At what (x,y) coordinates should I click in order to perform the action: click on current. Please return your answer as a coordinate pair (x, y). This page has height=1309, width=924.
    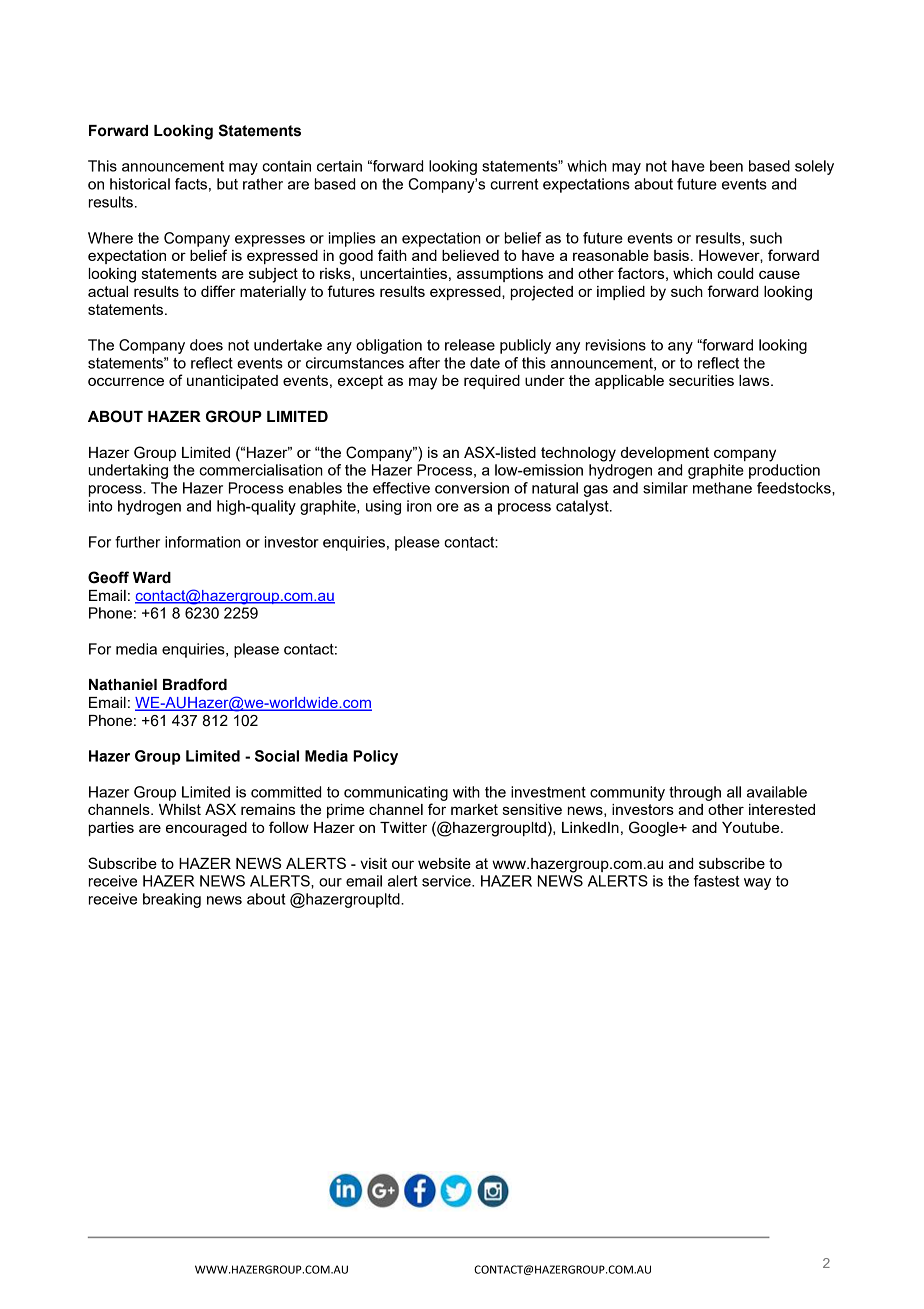
    Looking at the image, I should click on (514, 184).
